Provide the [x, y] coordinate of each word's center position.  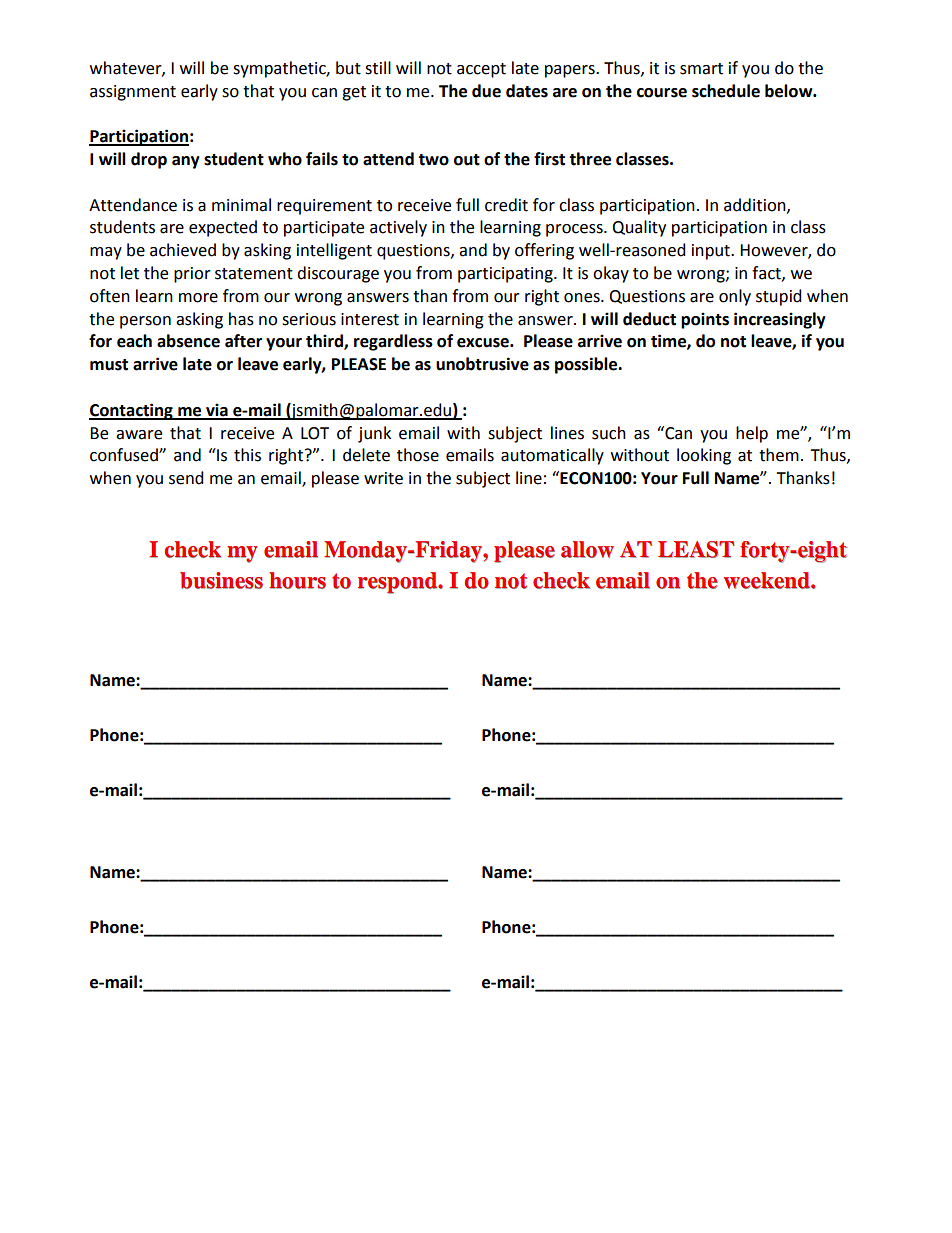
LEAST [696, 549]
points [705, 320]
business [221, 580]
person [145, 322]
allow [587, 549]
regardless [393, 342]
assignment [133, 93]
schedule [726, 91]
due [486, 91]
